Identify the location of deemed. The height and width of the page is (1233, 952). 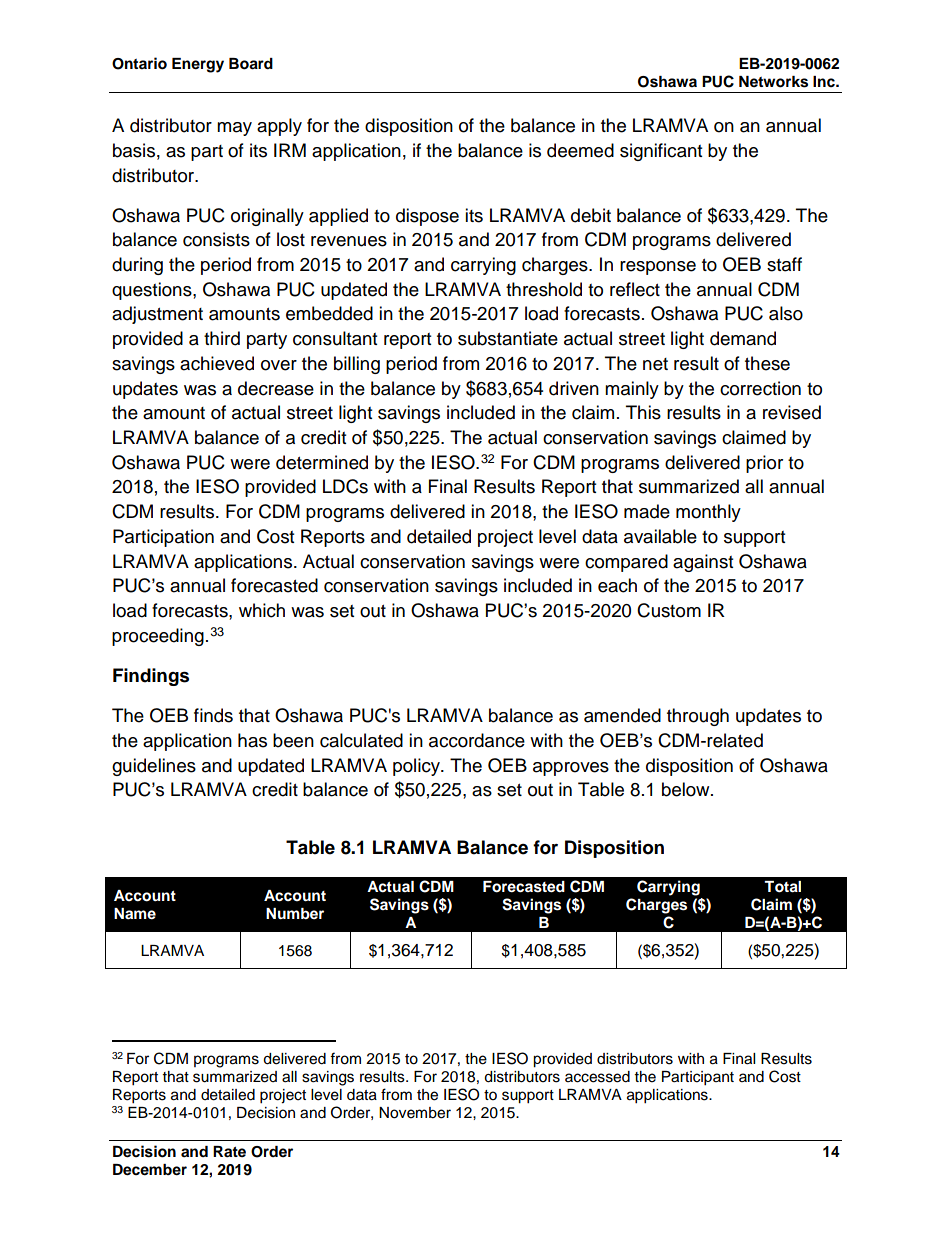
(580, 150).
